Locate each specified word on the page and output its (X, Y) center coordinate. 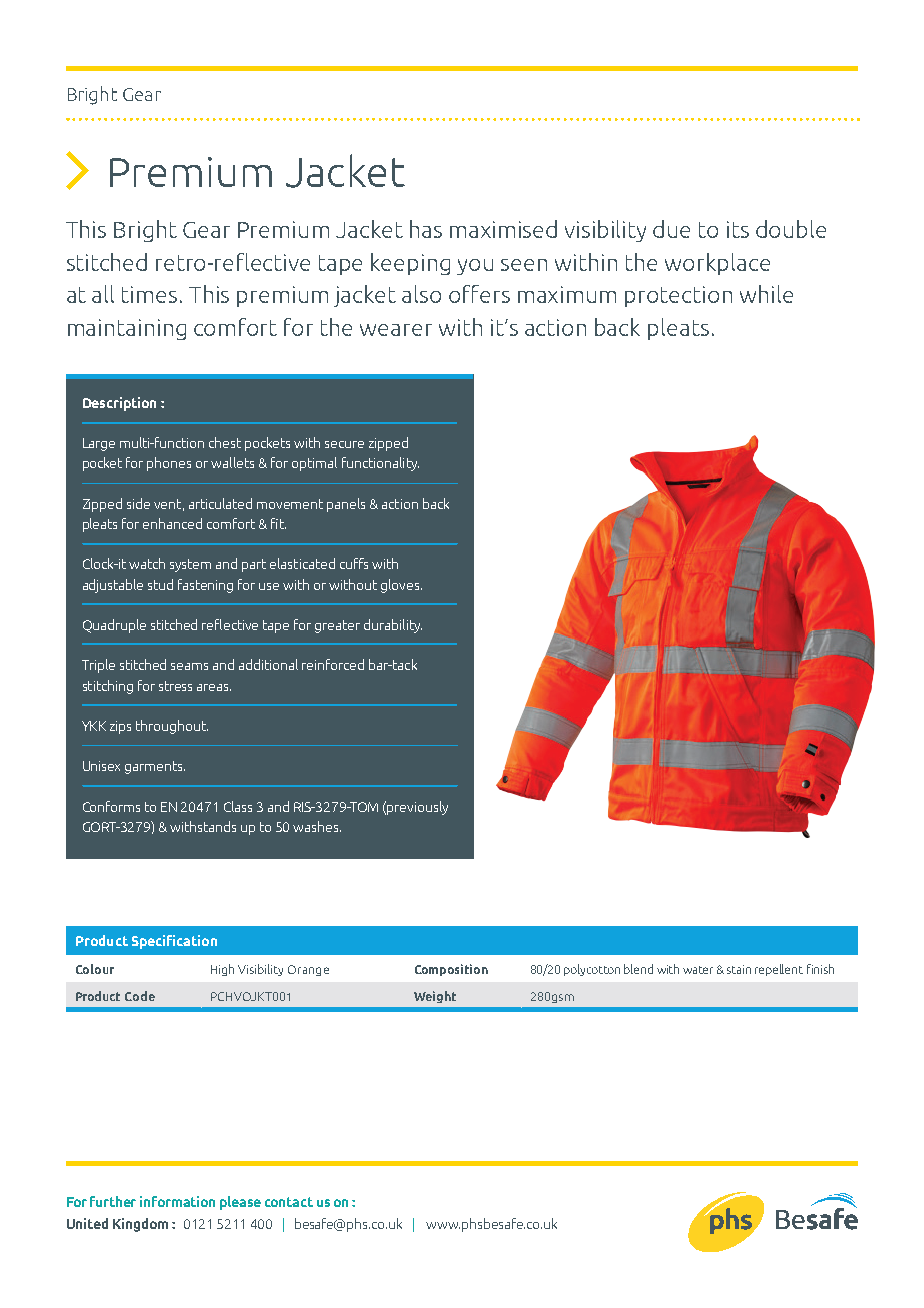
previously (417, 808)
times (149, 294)
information (177, 1201)
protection (678, 296)
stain (739, 969)
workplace (717, 264)
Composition (451, 970)
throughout (172, 727)
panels (346, 505)
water (698, 970)
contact (289, 1202)
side (138, 503)
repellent (779, 970)
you (475, 267)
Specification (174, 942)
